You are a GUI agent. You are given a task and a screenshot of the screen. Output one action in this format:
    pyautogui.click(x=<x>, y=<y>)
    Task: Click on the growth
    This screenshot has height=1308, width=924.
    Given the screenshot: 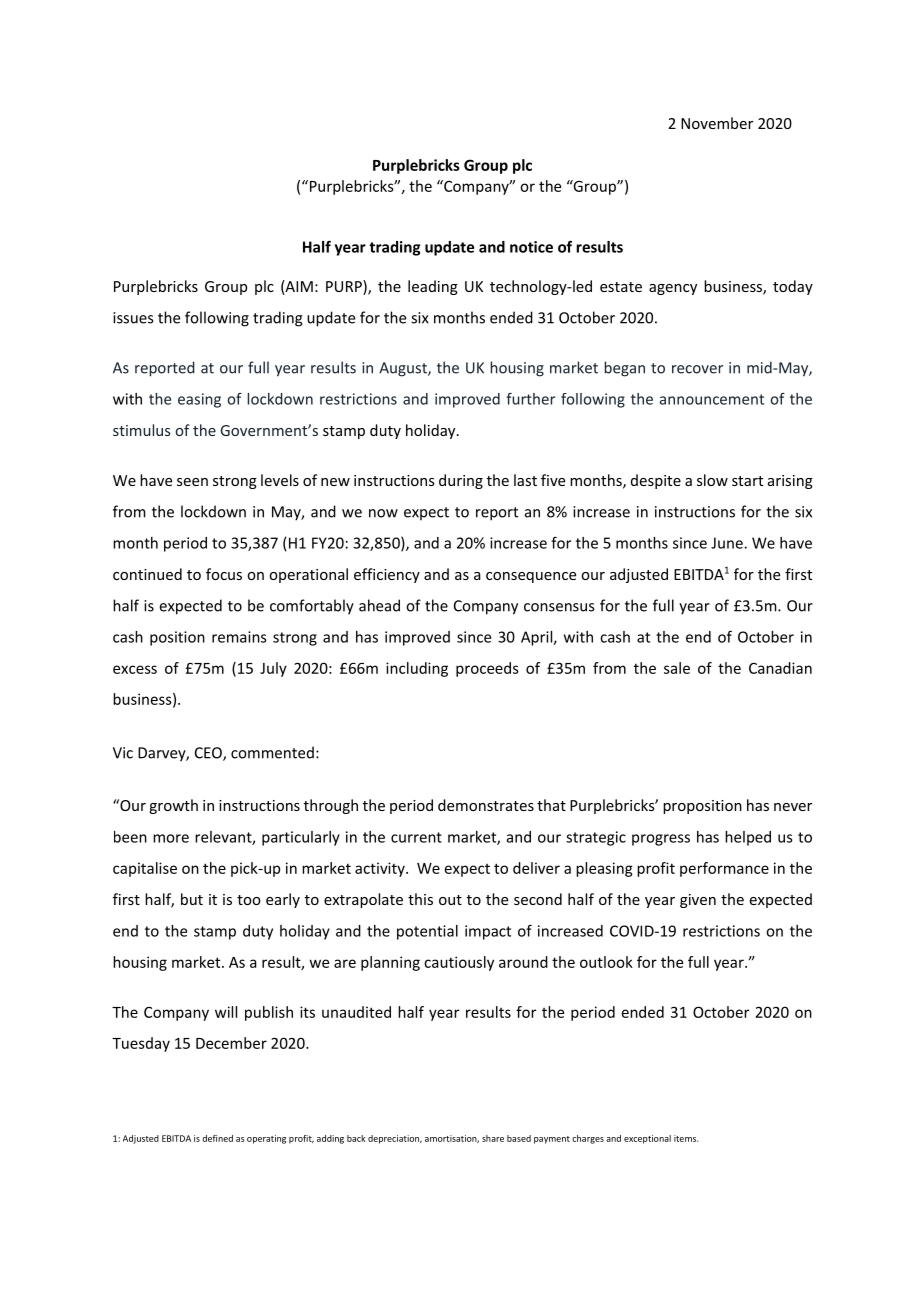 What is the action you would take?
    pyautogui.click(x=173, y=806)
